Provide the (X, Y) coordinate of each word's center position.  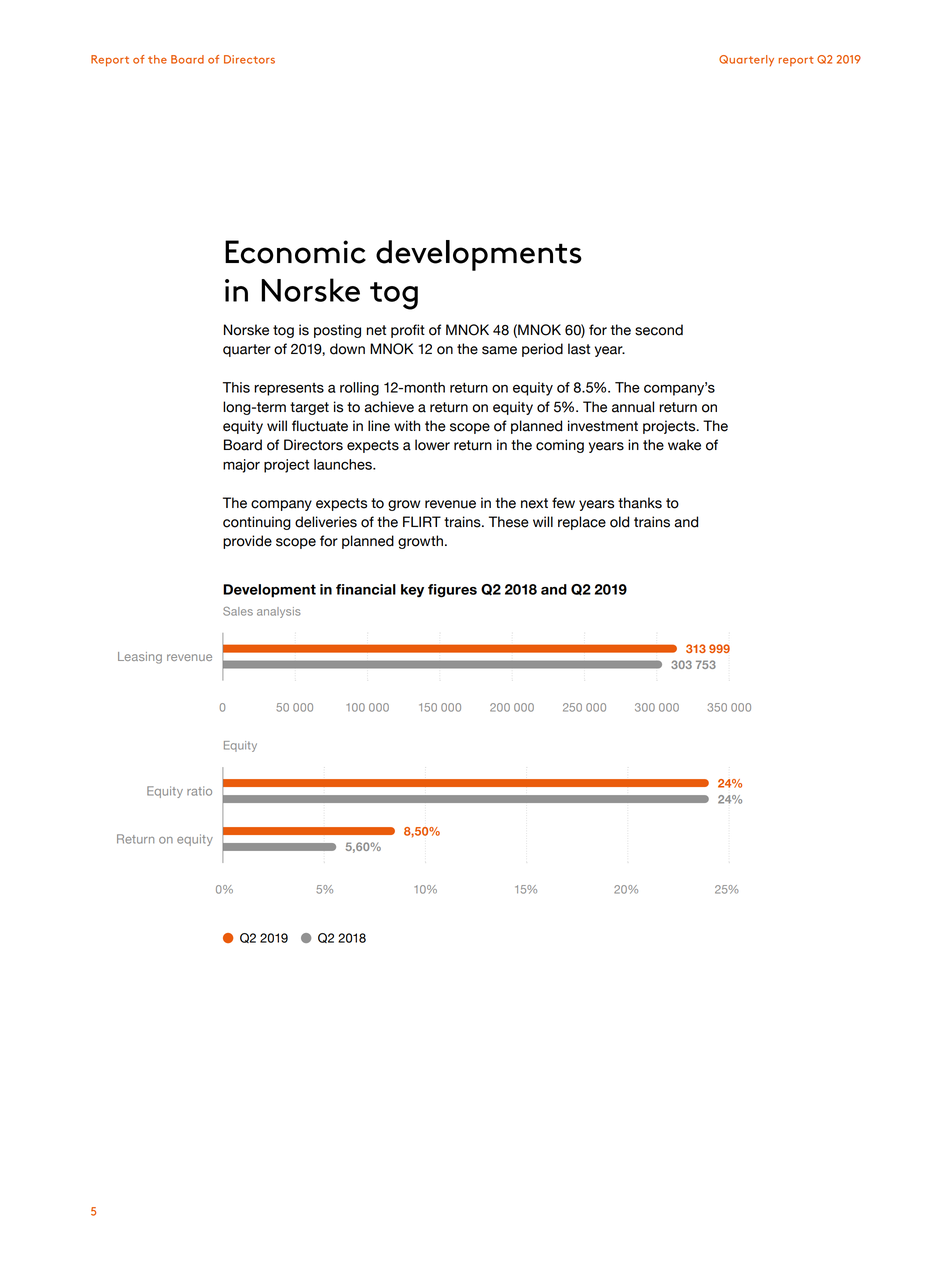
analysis (279, 612)
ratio (199, 791)
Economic (295, 252)
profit (408, 331)
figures (452, 591)
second (659, 330)
